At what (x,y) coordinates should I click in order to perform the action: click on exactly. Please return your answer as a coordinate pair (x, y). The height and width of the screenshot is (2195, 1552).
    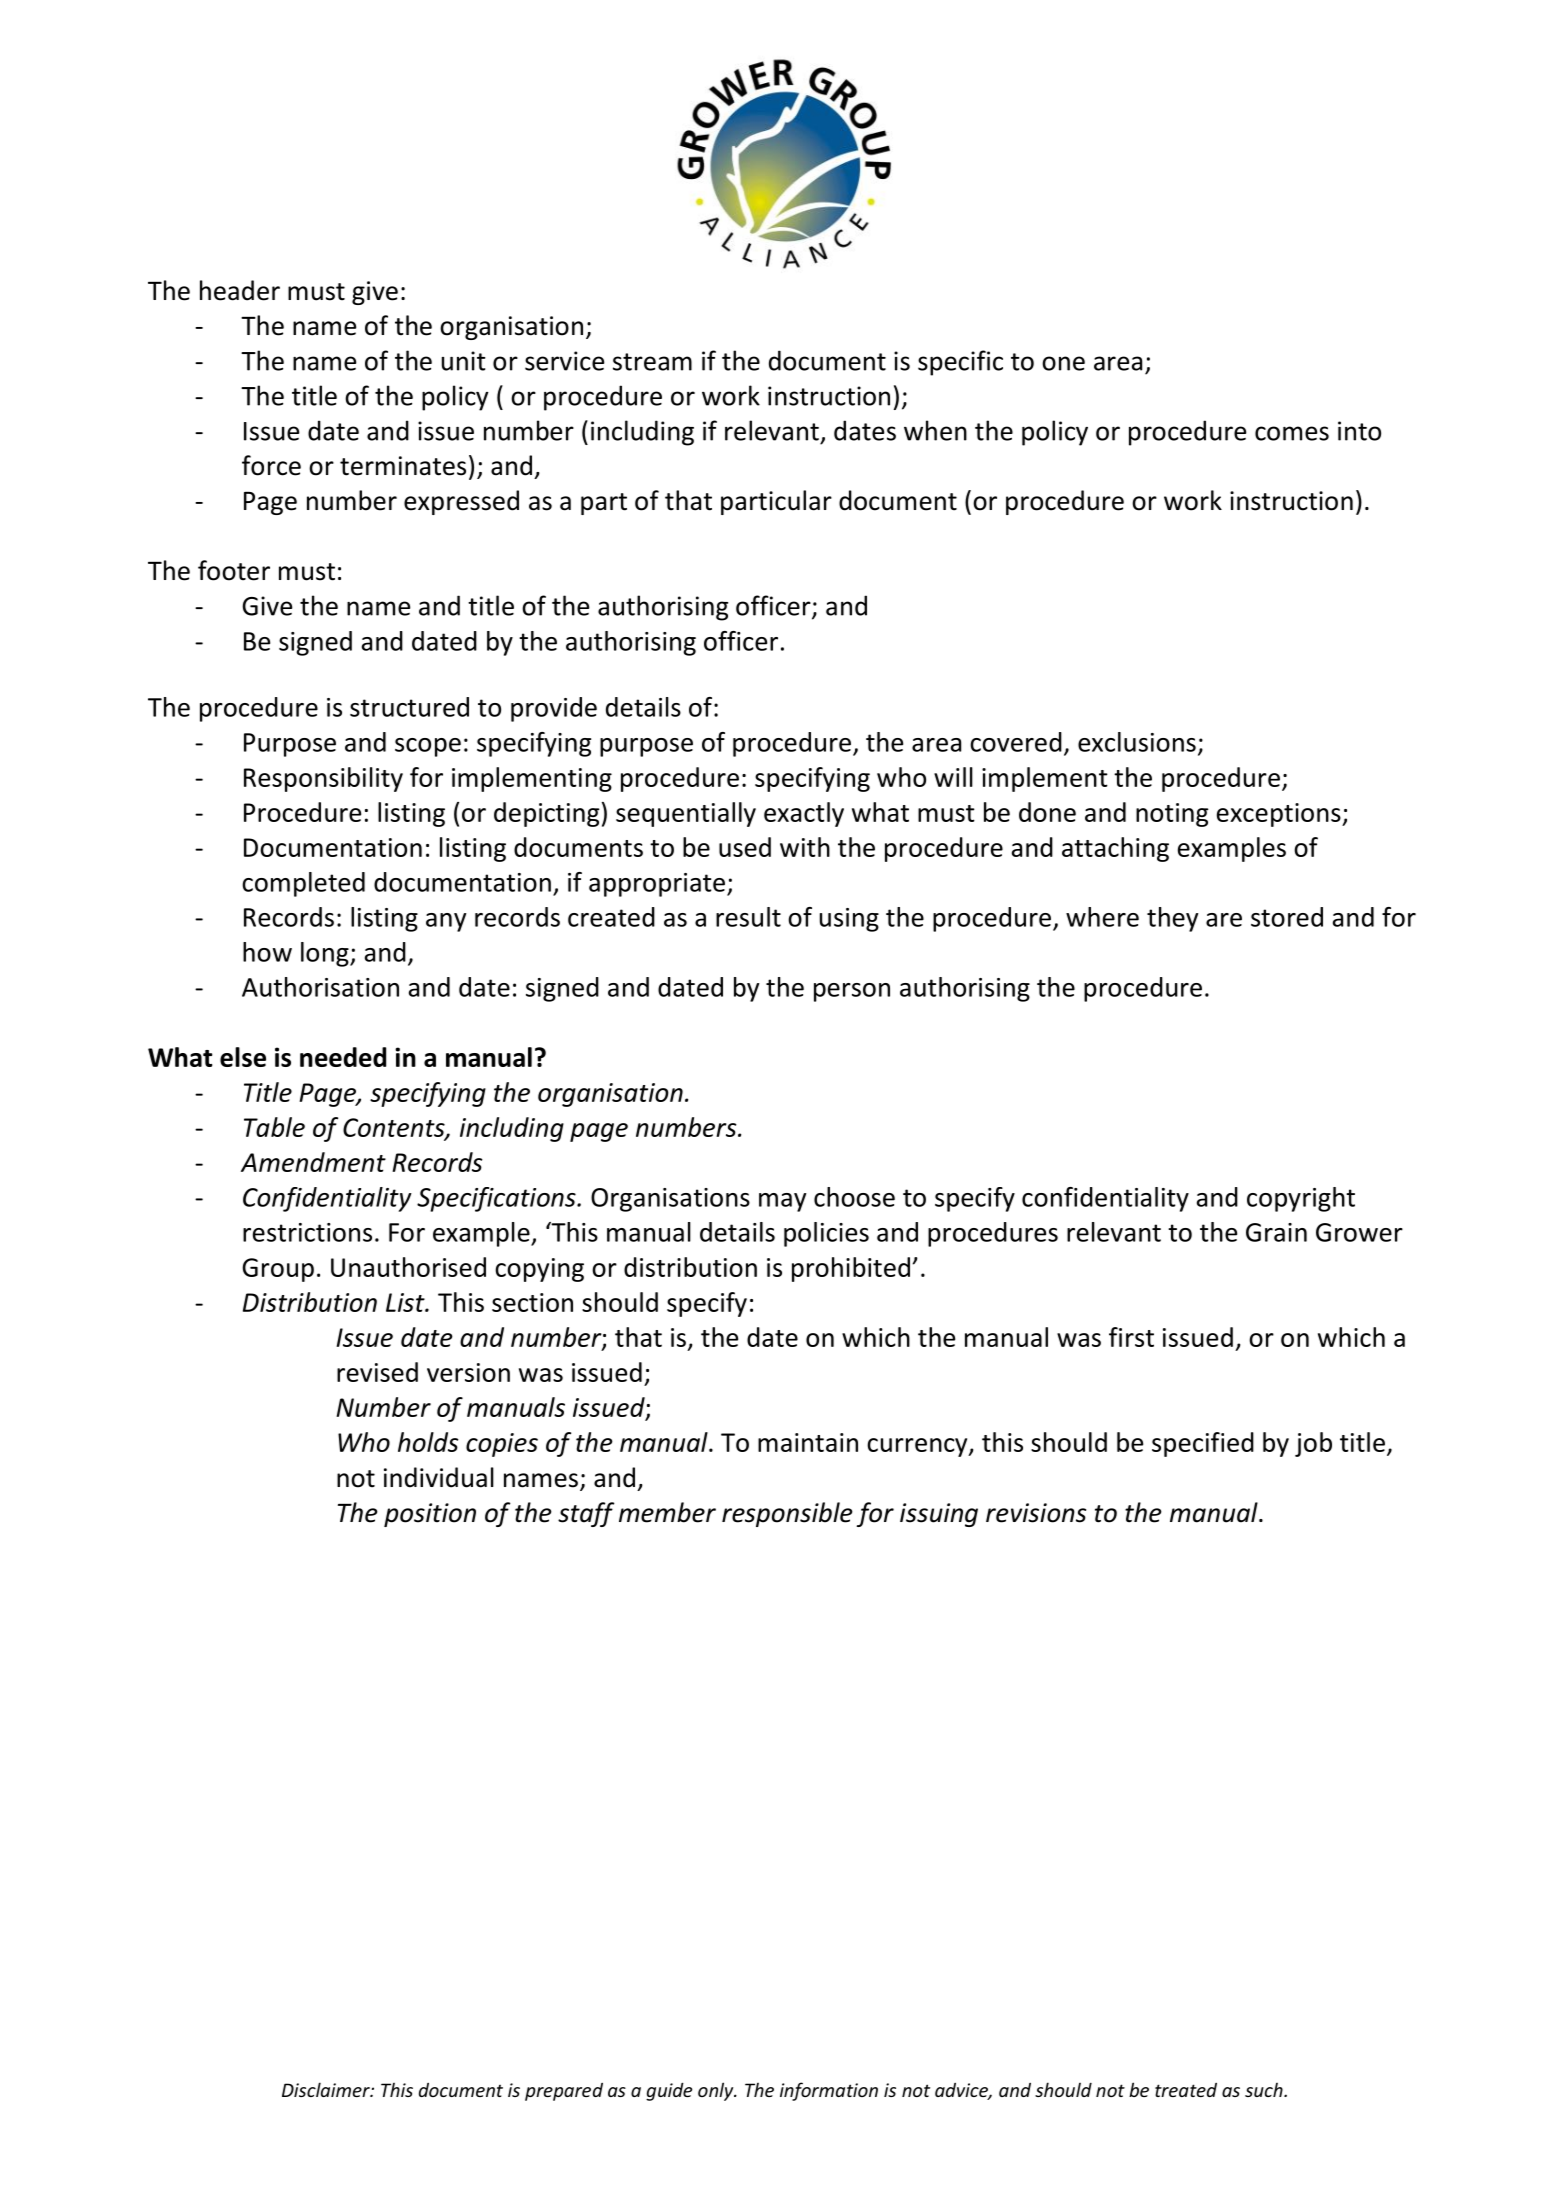
    Looking at the image, I should click on (804, 814).
